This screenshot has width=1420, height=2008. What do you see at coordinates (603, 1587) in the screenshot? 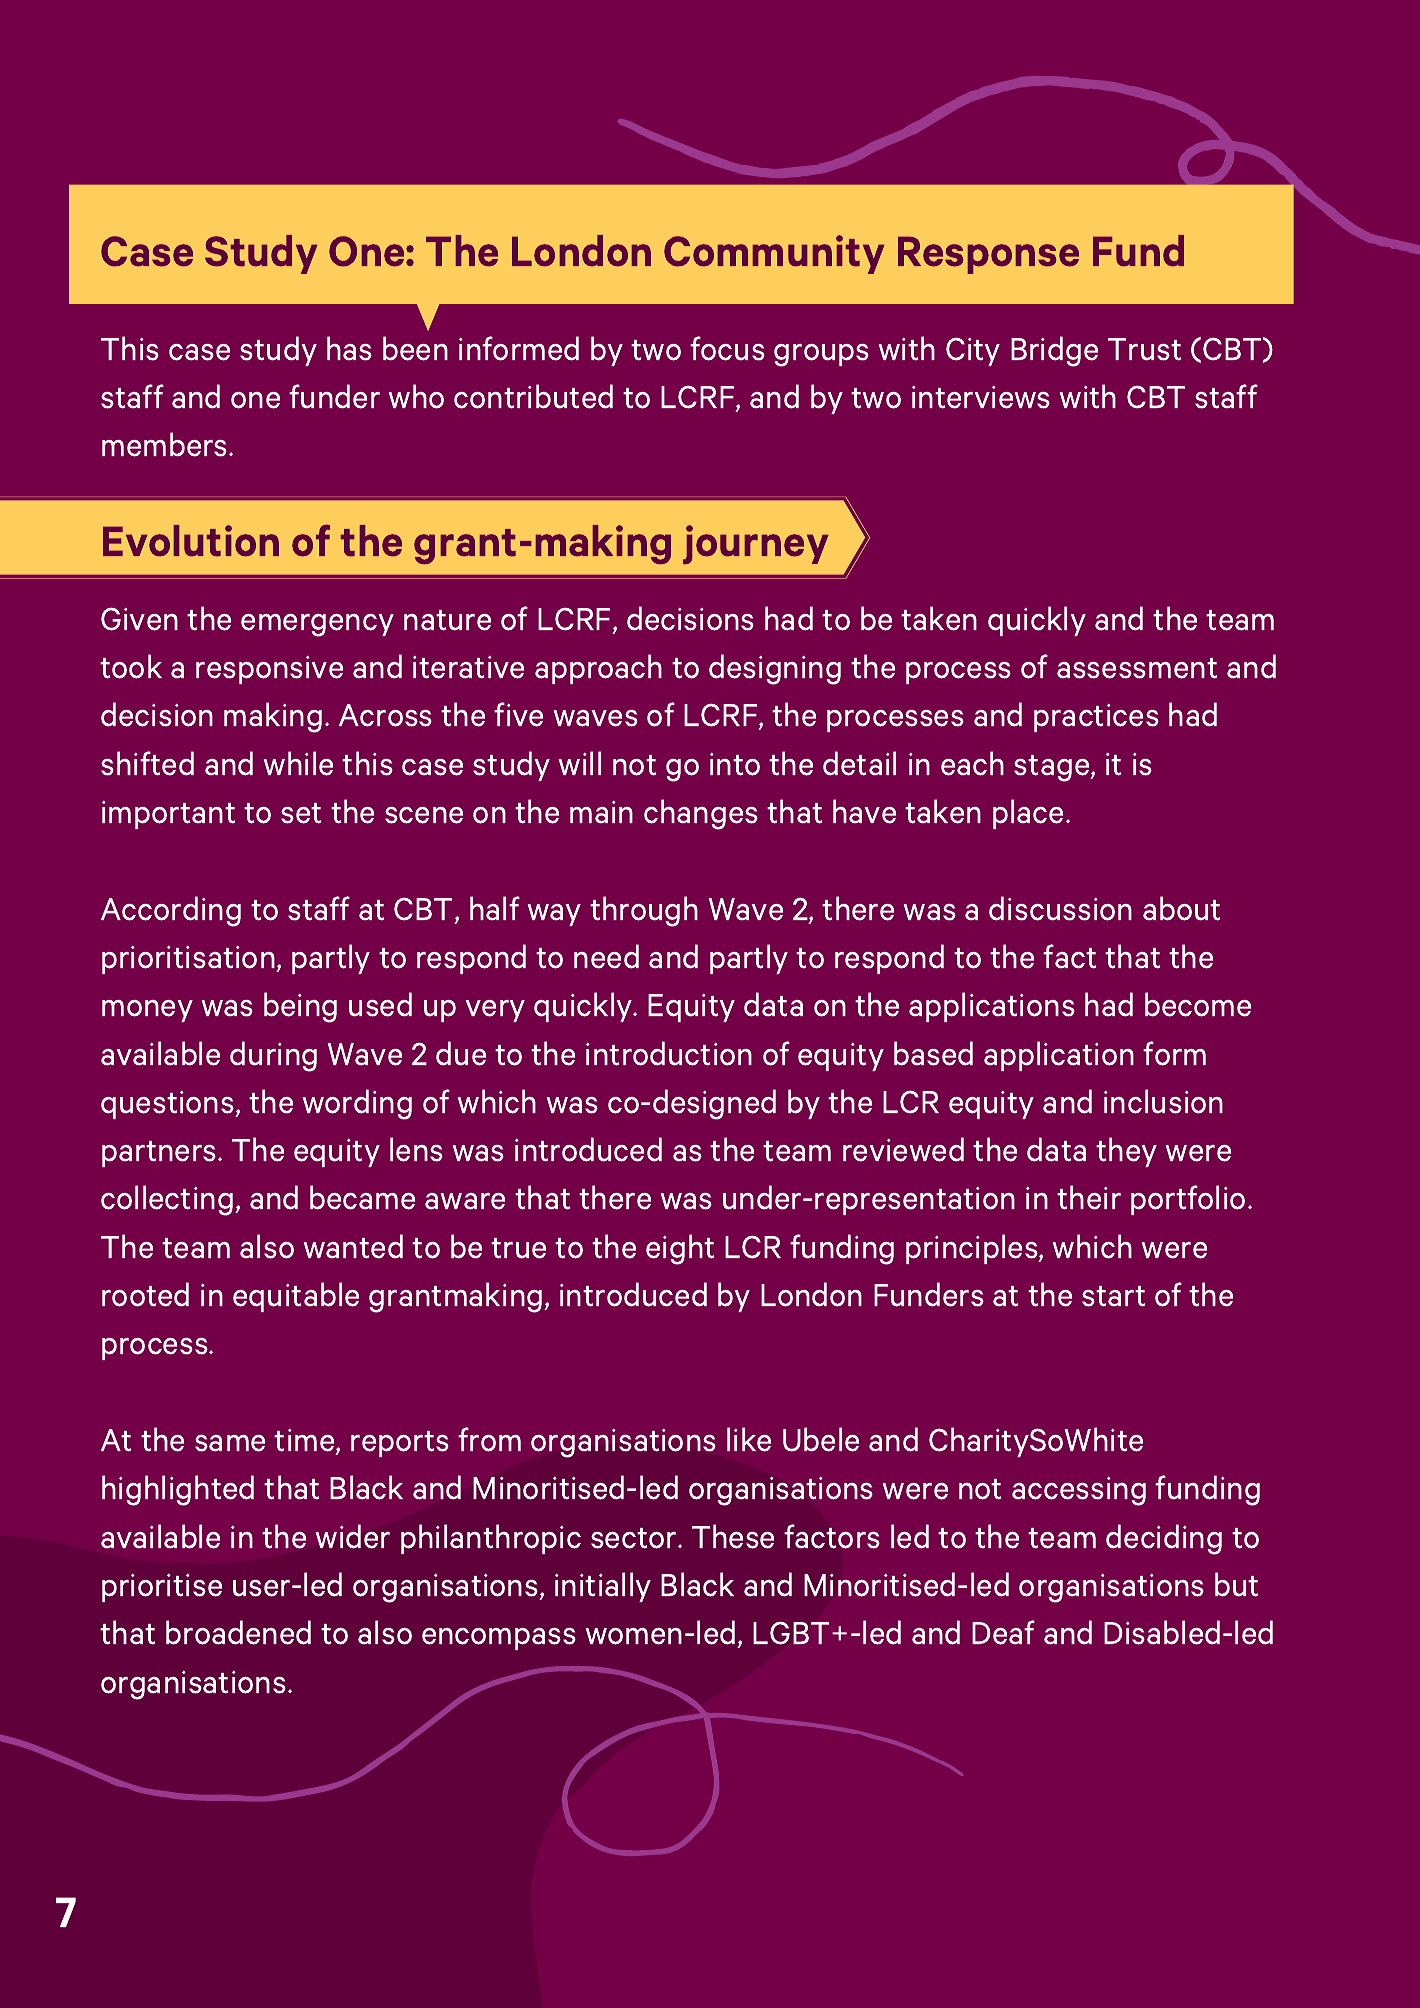
I see `initially` at bounding box center [603, 1587].
